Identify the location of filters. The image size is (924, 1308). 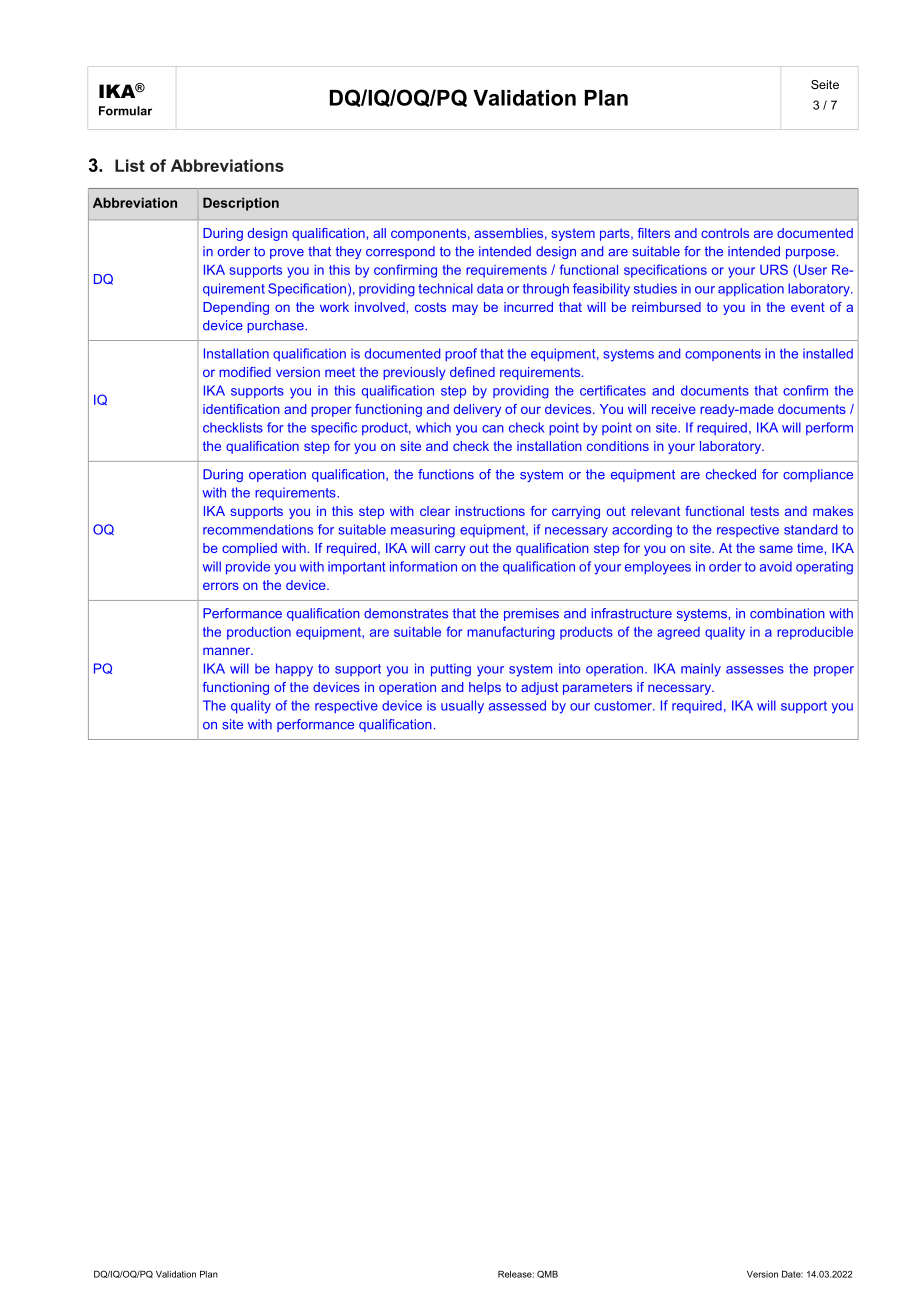
(654, 233).
